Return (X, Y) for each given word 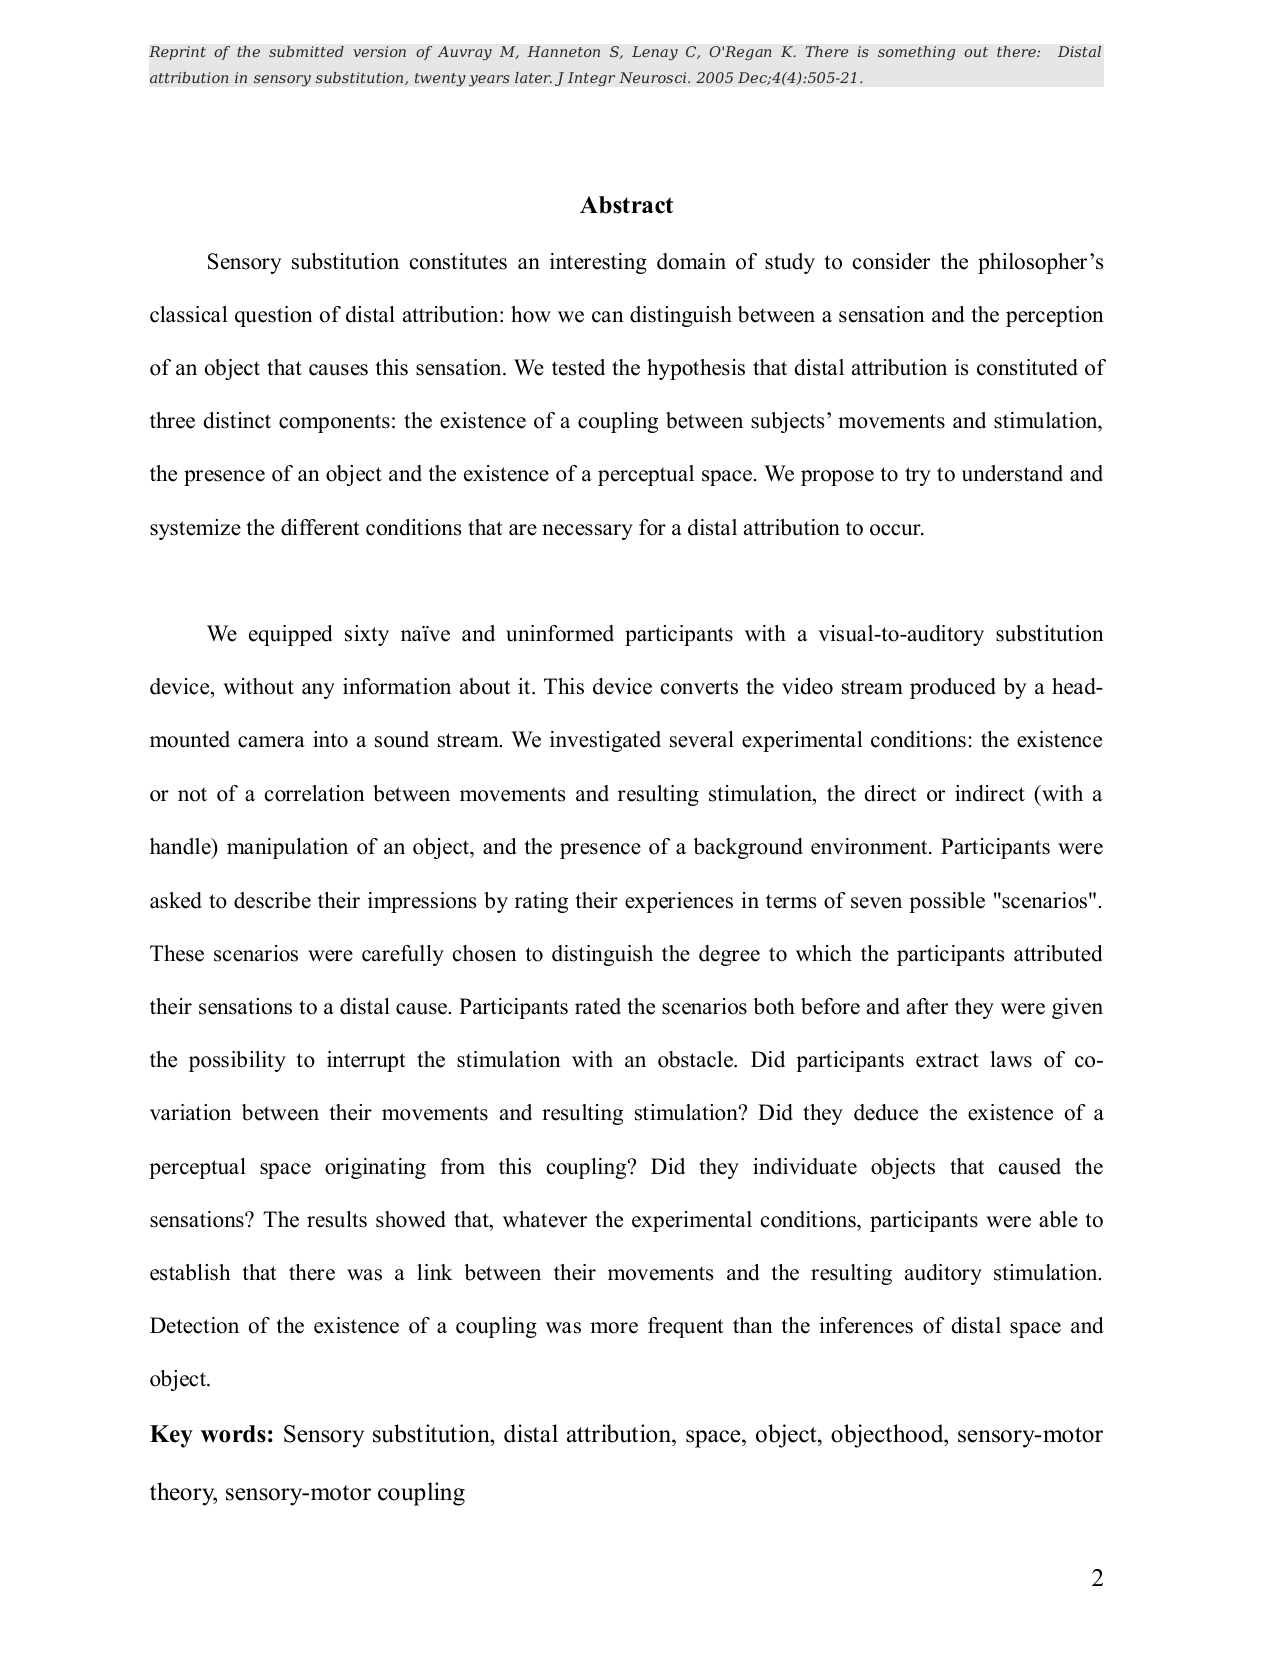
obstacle (696, 1059)
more (614, 1328)
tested (578, 367)
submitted (306, 52)
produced (953, 688)
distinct (237, 420)
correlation (315, 793)
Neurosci (654, 77)
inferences (866, 1325)
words (233, 1434)
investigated (605, 741)
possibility (237, 1061)
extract (947, 1060)
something (916, 53)
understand (1012, 473)
